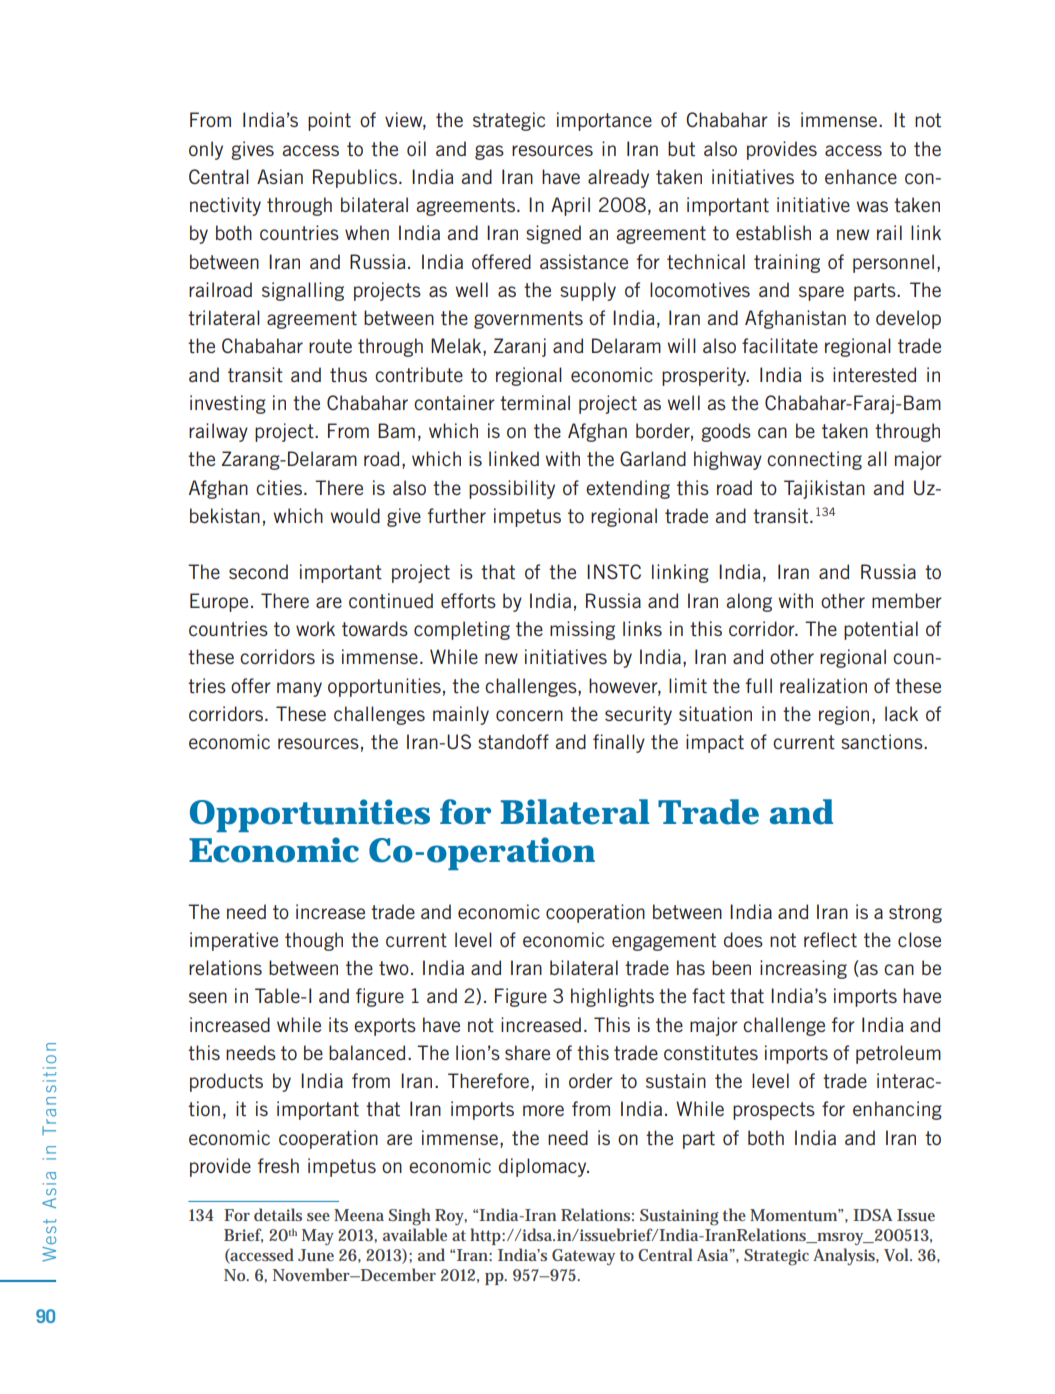  Describe the element at coordinates (583, 1257) in the page. I see `Gateway` at that location.
